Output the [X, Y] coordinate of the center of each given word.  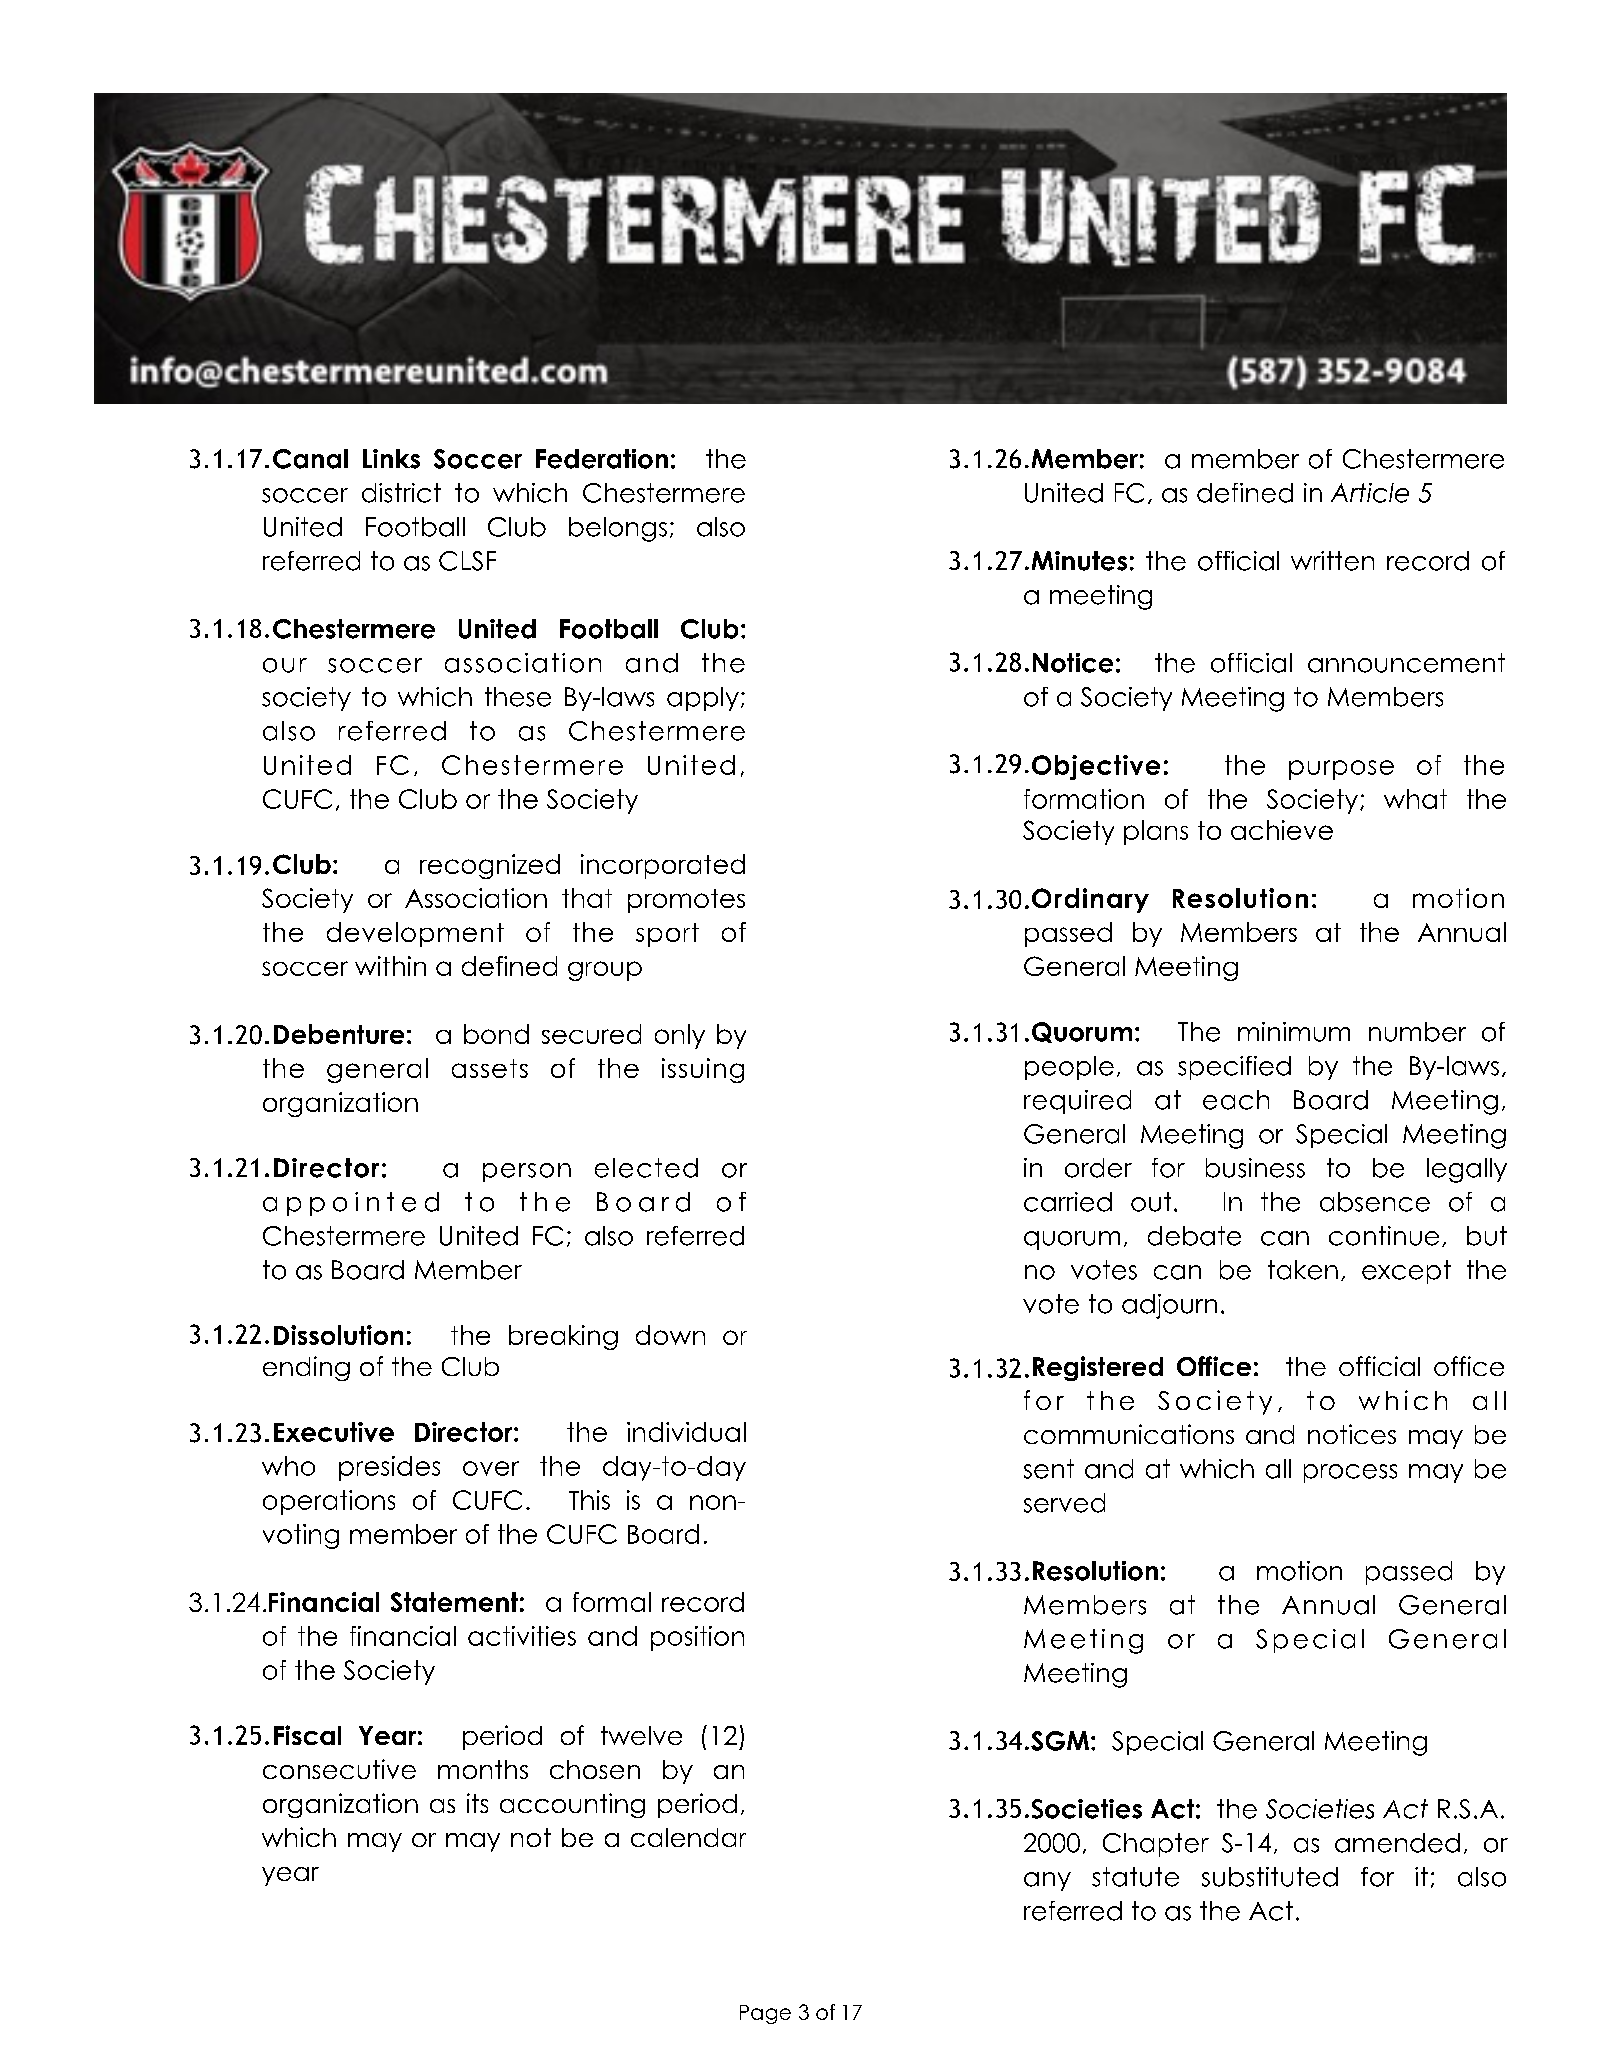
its [477, 1803]
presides [389, 1468]
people [1069, 1068]
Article [1370, 493]
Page [765, 2014]
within [390, 966]
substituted [1270, 1877]
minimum [1294, 1032]
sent [1049, 1469]
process [1350, 1473]
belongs [618, 529]
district [401, 493]
